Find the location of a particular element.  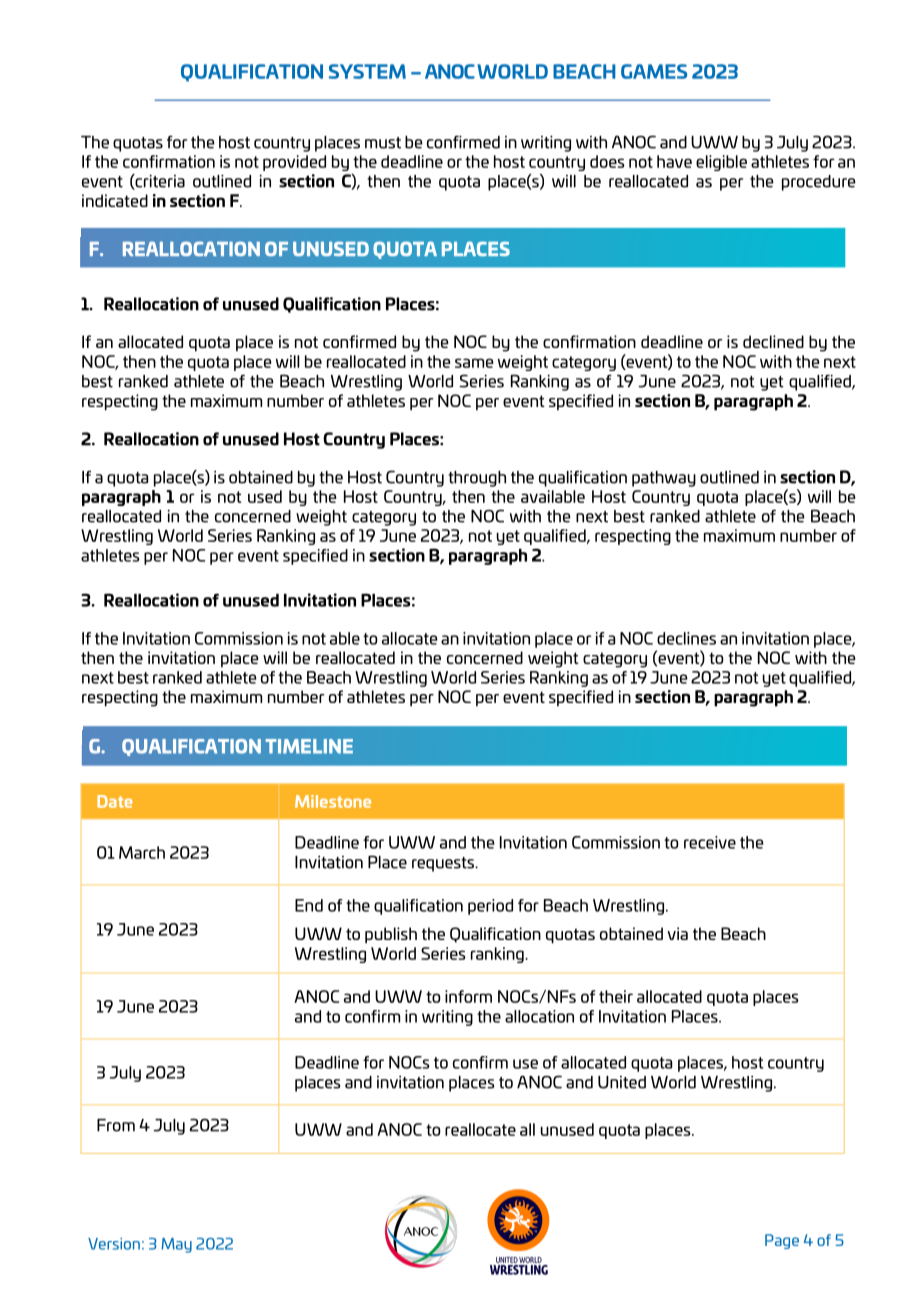

provided is located at coordinates (294, 163).
